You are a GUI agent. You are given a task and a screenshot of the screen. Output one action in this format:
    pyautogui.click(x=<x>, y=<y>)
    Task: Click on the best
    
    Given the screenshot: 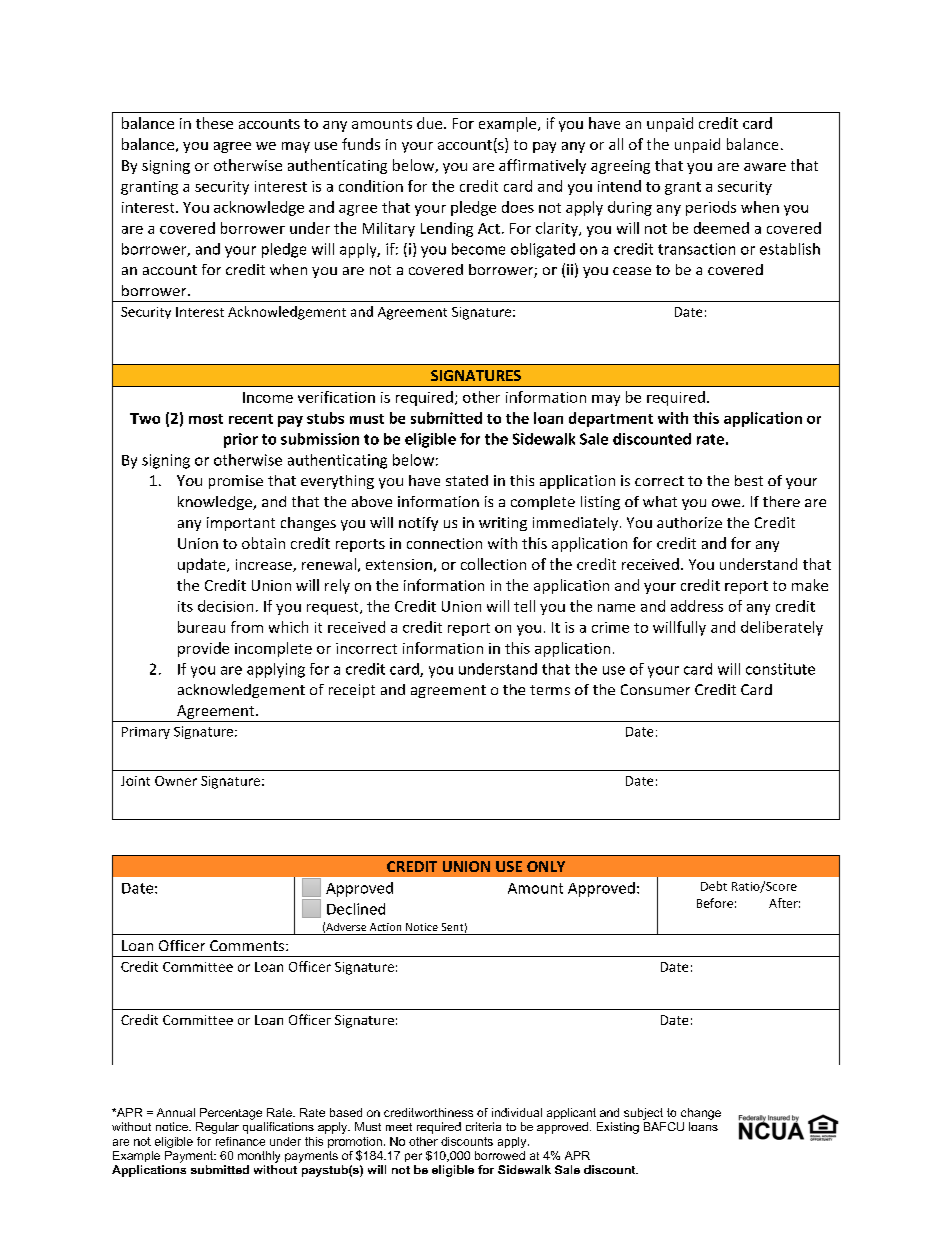 What is the action you would take?
    pyautogui.click(x=749, y=480)
